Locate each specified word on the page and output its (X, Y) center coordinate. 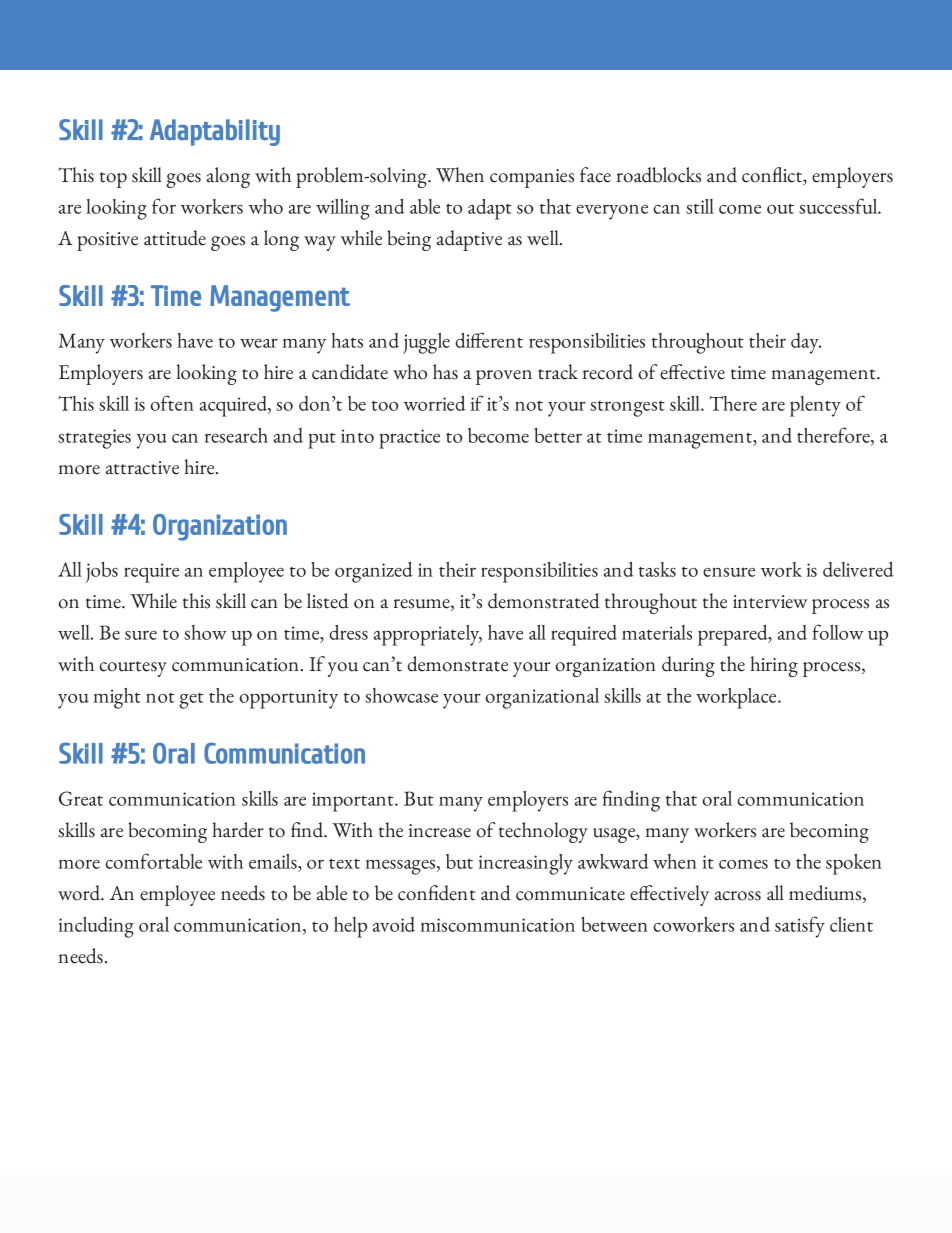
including (96, 927)
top (113, 180)
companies (532, 178)
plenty (815, 406)
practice (409, 439)
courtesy (133, 669)
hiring (774, 666)
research (236, 435)
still (700, 206)
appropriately (428, 635)
